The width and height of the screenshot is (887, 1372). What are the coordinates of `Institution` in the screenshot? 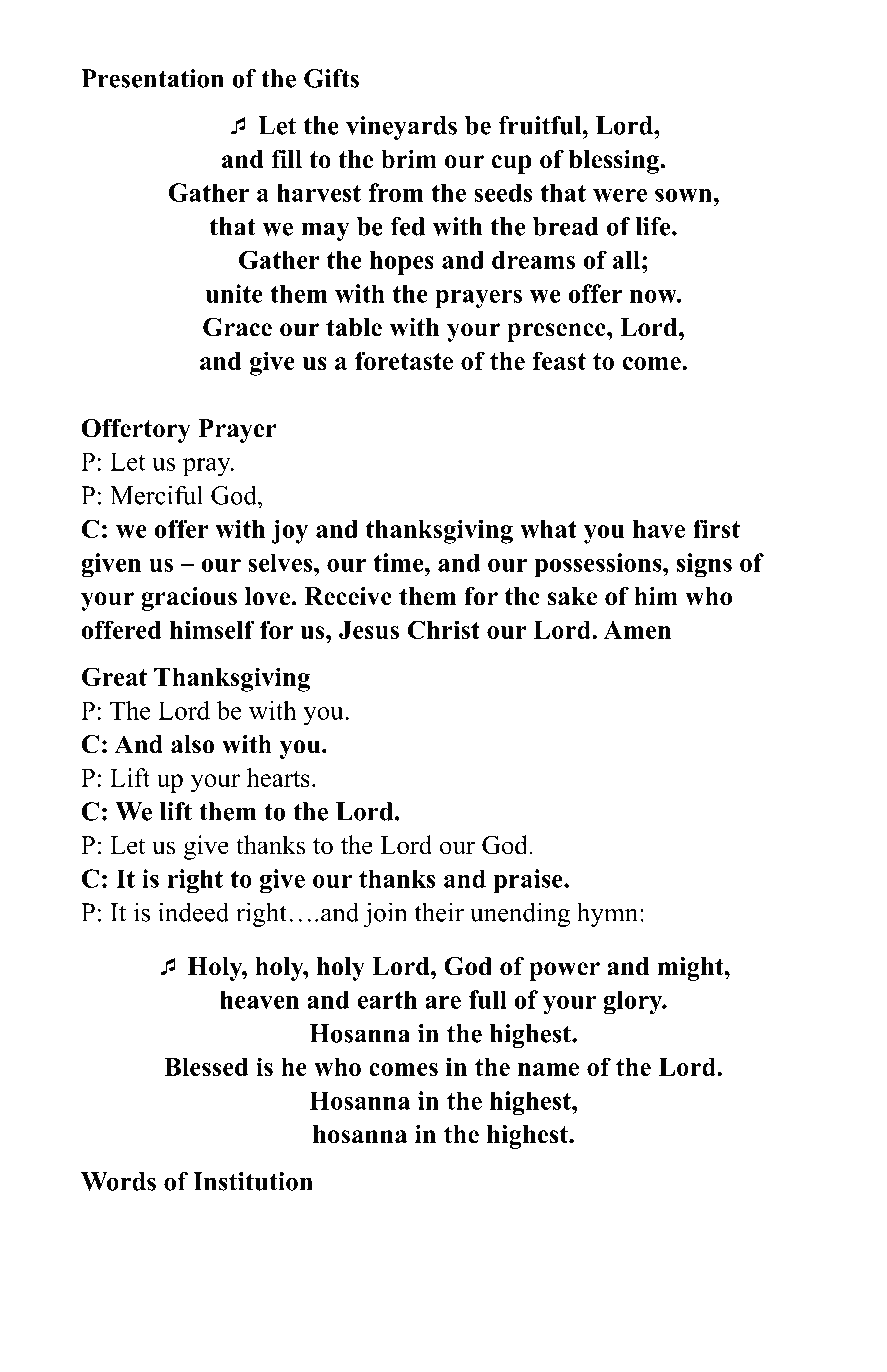 It's located at (253, 1181).
